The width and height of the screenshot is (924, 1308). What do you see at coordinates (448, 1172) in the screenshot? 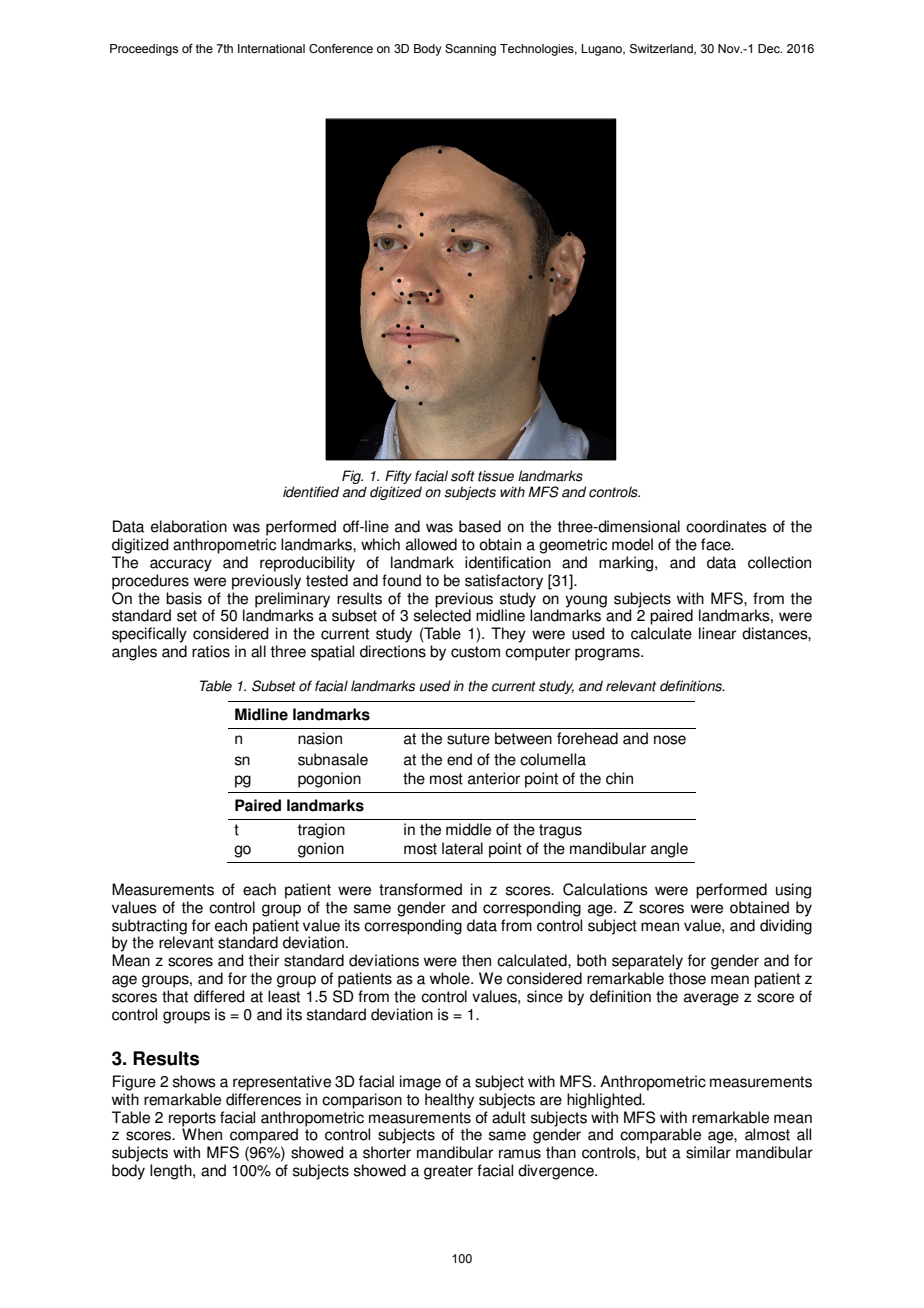
I see `greater` at bounding box center [448, 1172].
